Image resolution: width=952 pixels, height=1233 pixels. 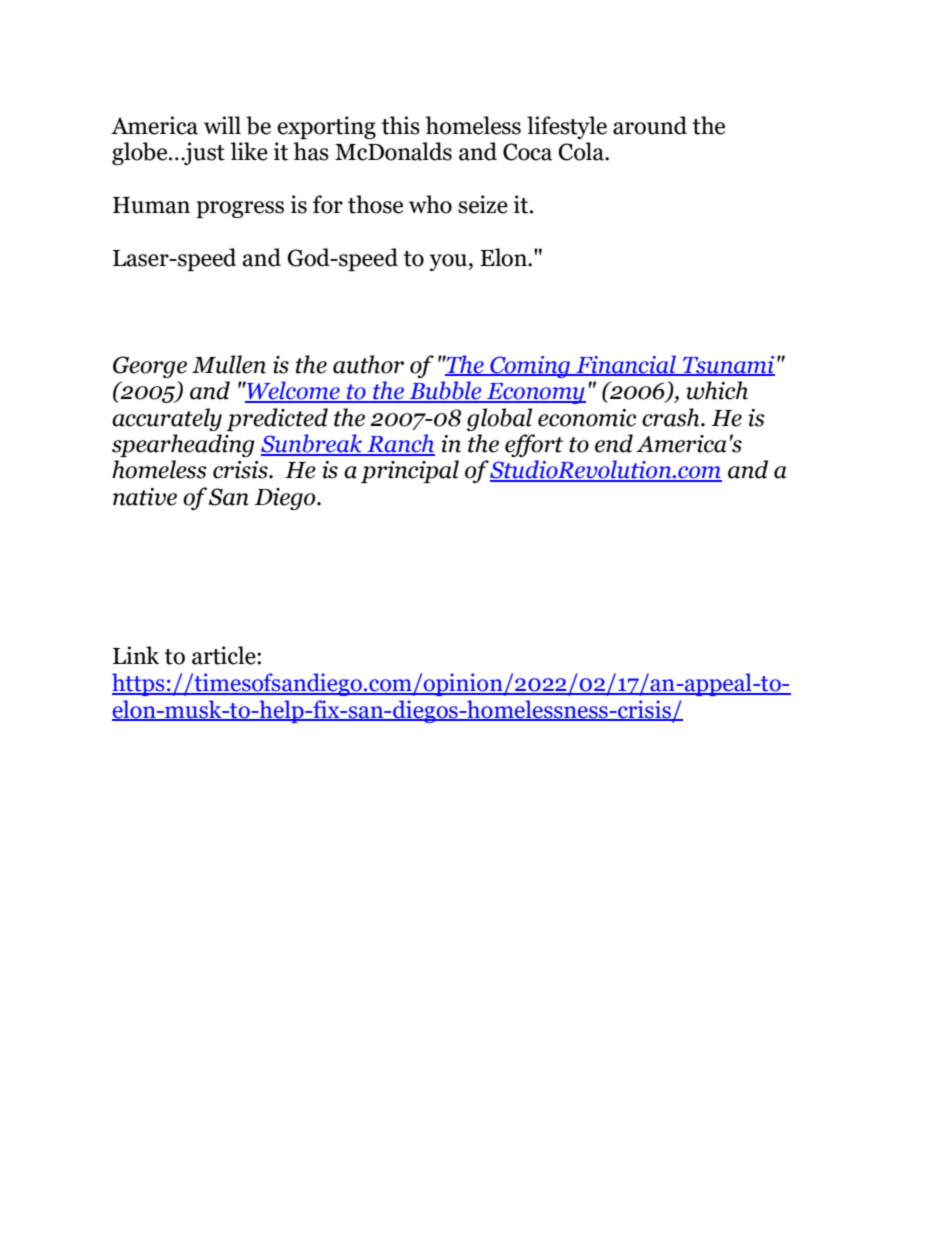 I want to click on end, so click(x=614, y=443).
